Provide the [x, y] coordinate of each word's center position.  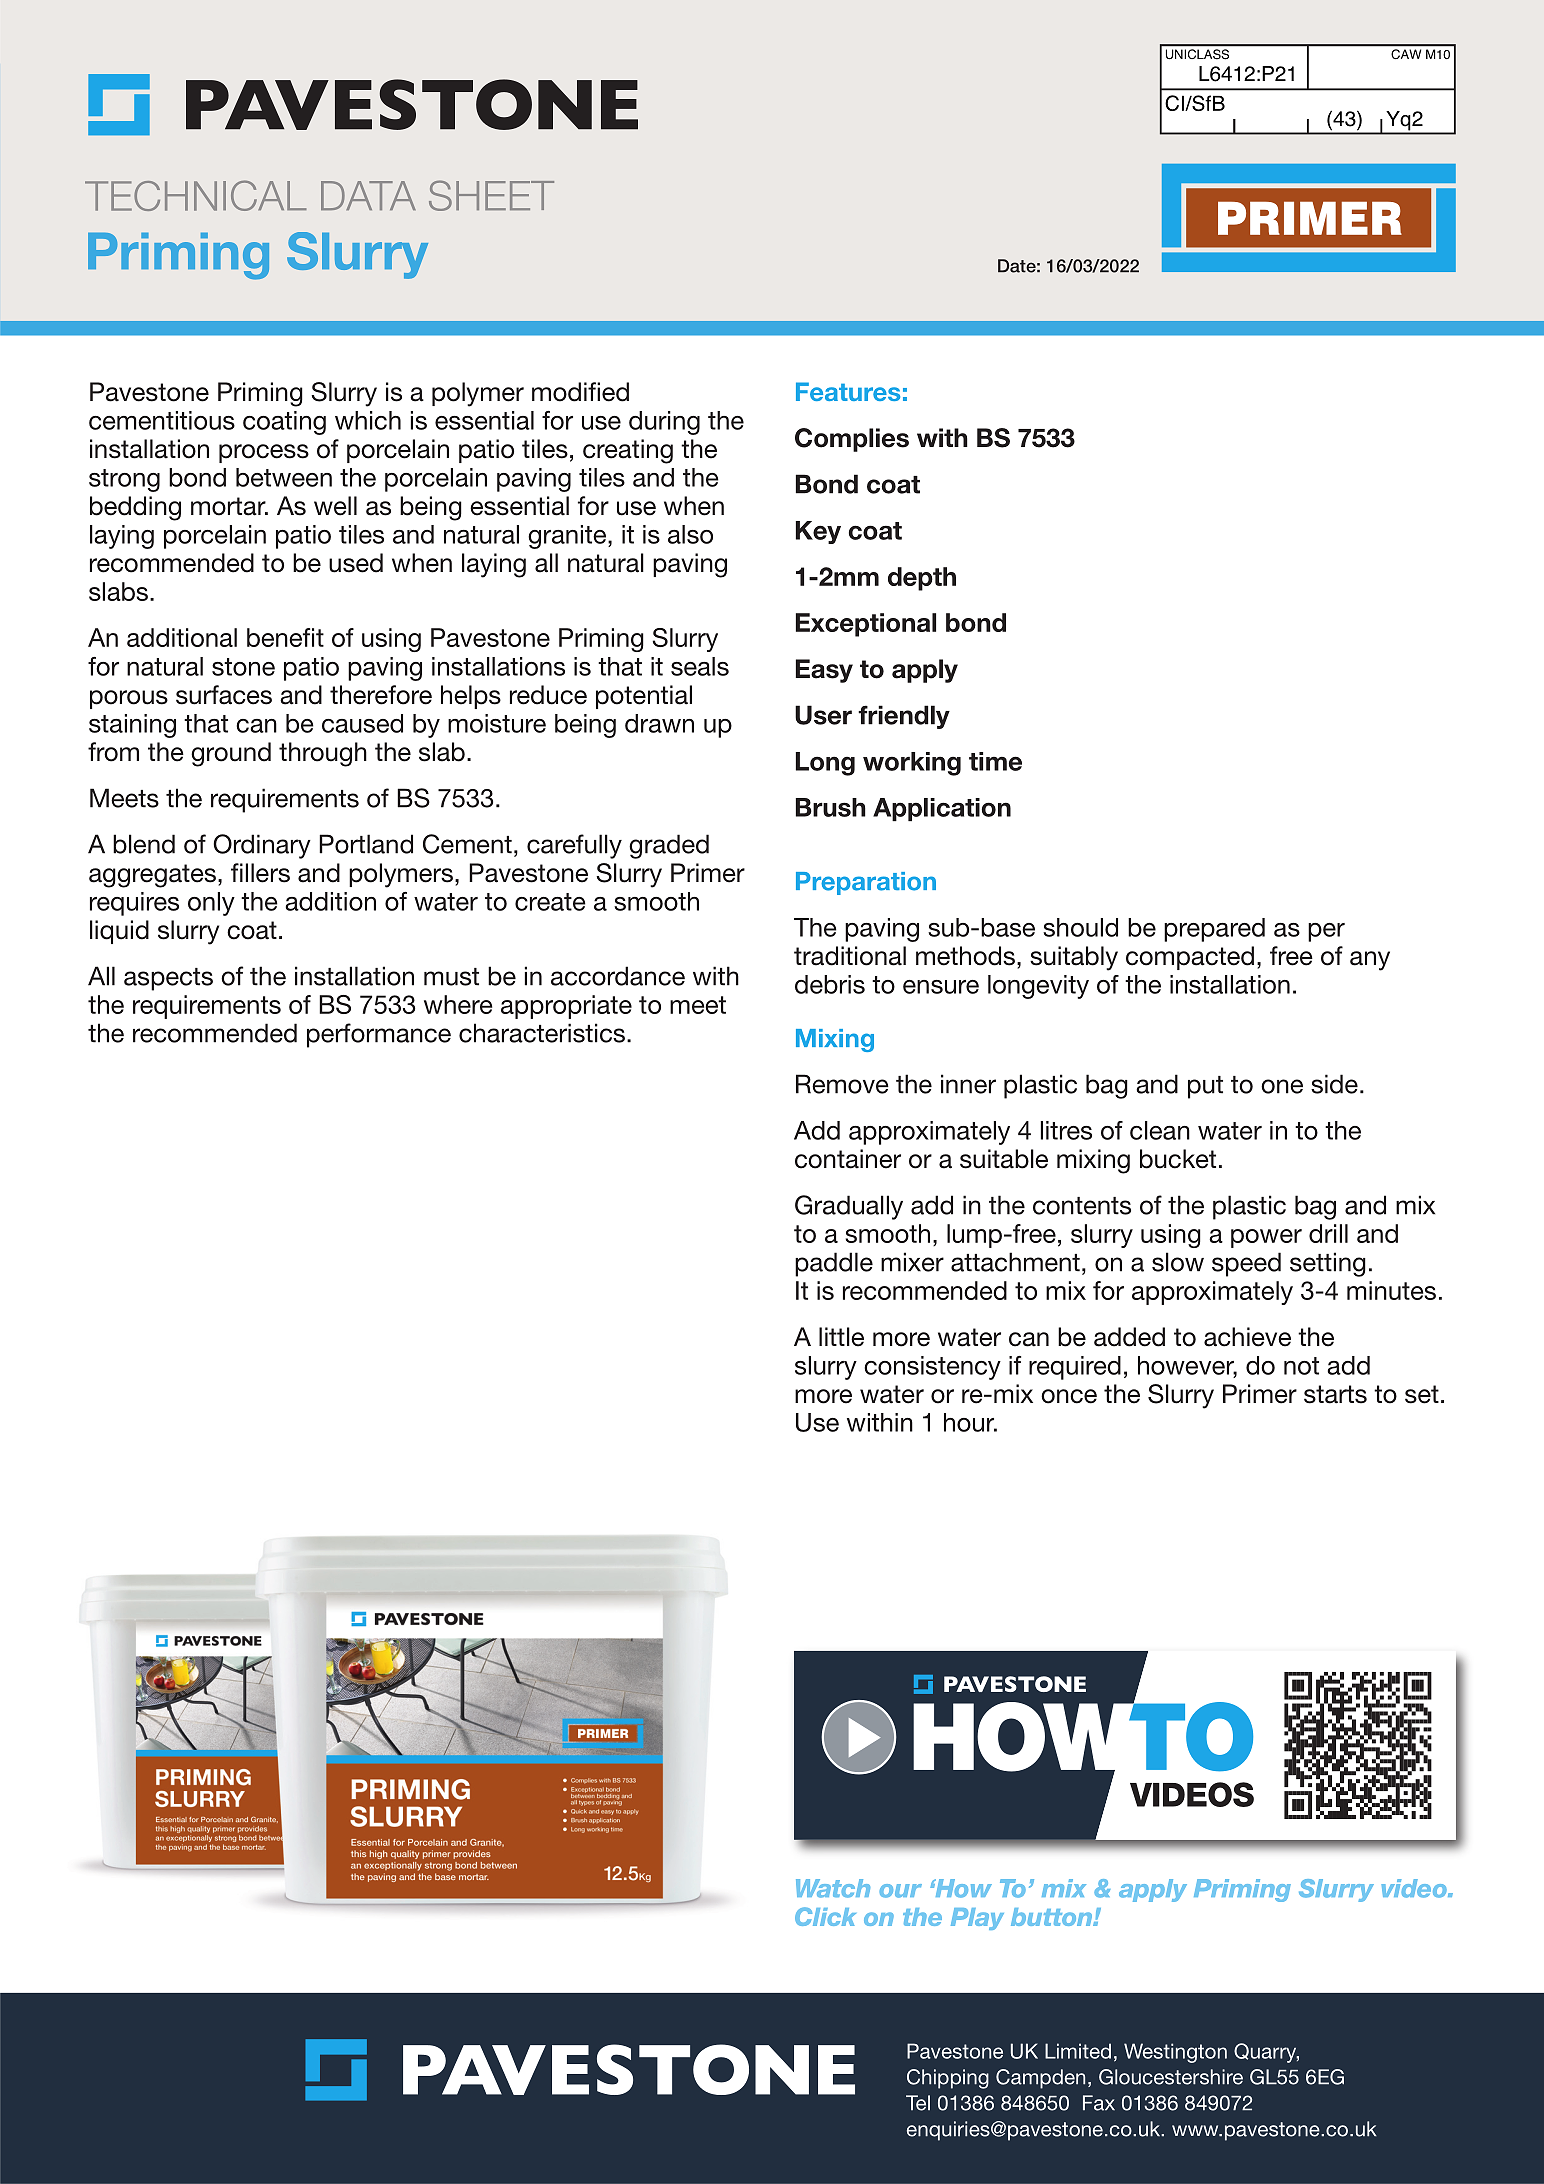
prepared [1214, 930]
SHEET [491, 195]
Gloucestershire [1171, 2077]
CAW [1406, 54]
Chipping [948, 2079]
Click [825, 1916]
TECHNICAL [196, 195]
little [841, 1337]
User [823, 715]
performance [379, 1035]
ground [231, 754]
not [1301, 1366]
